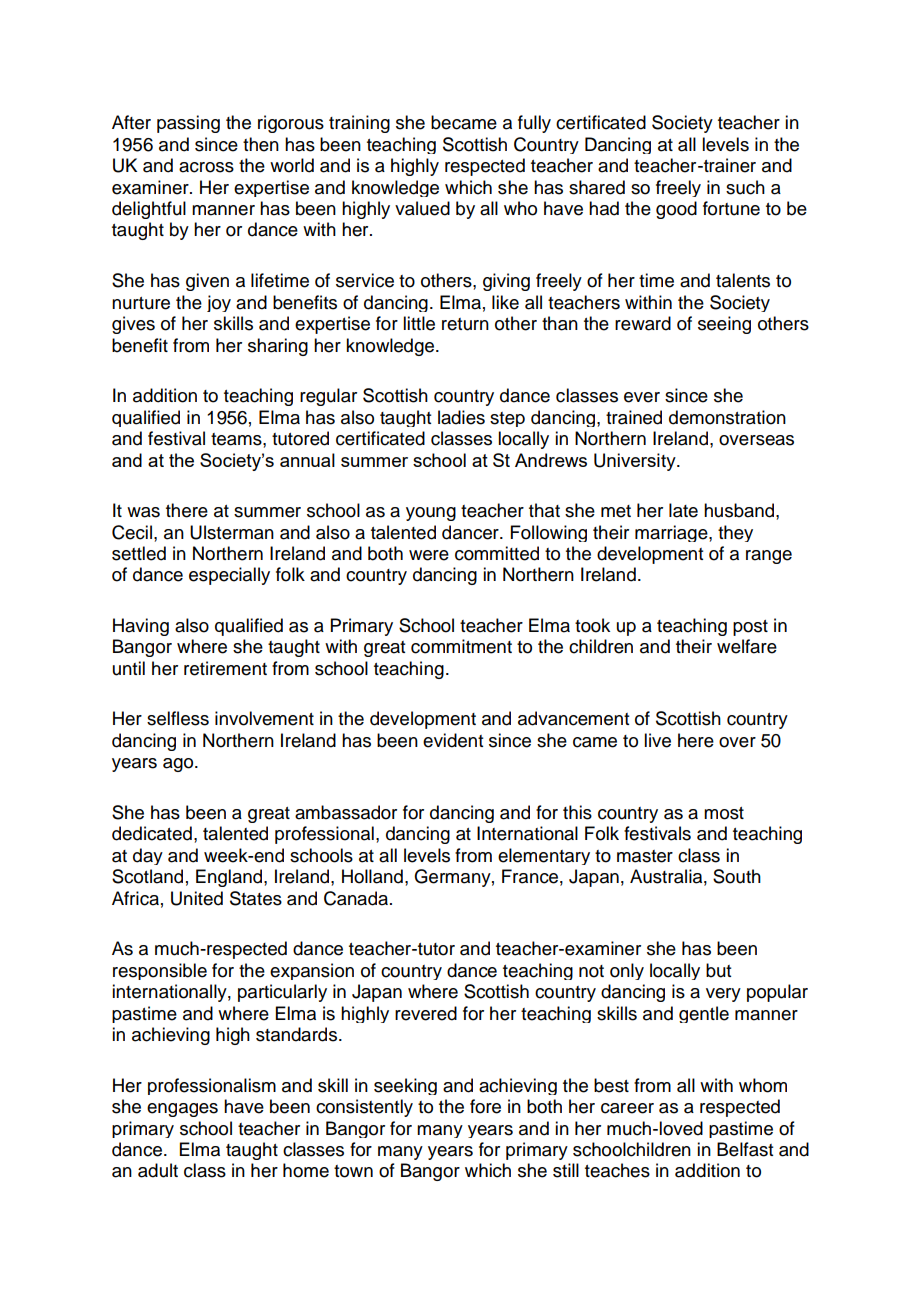  I want to click on ladies, so click(461, 417).
